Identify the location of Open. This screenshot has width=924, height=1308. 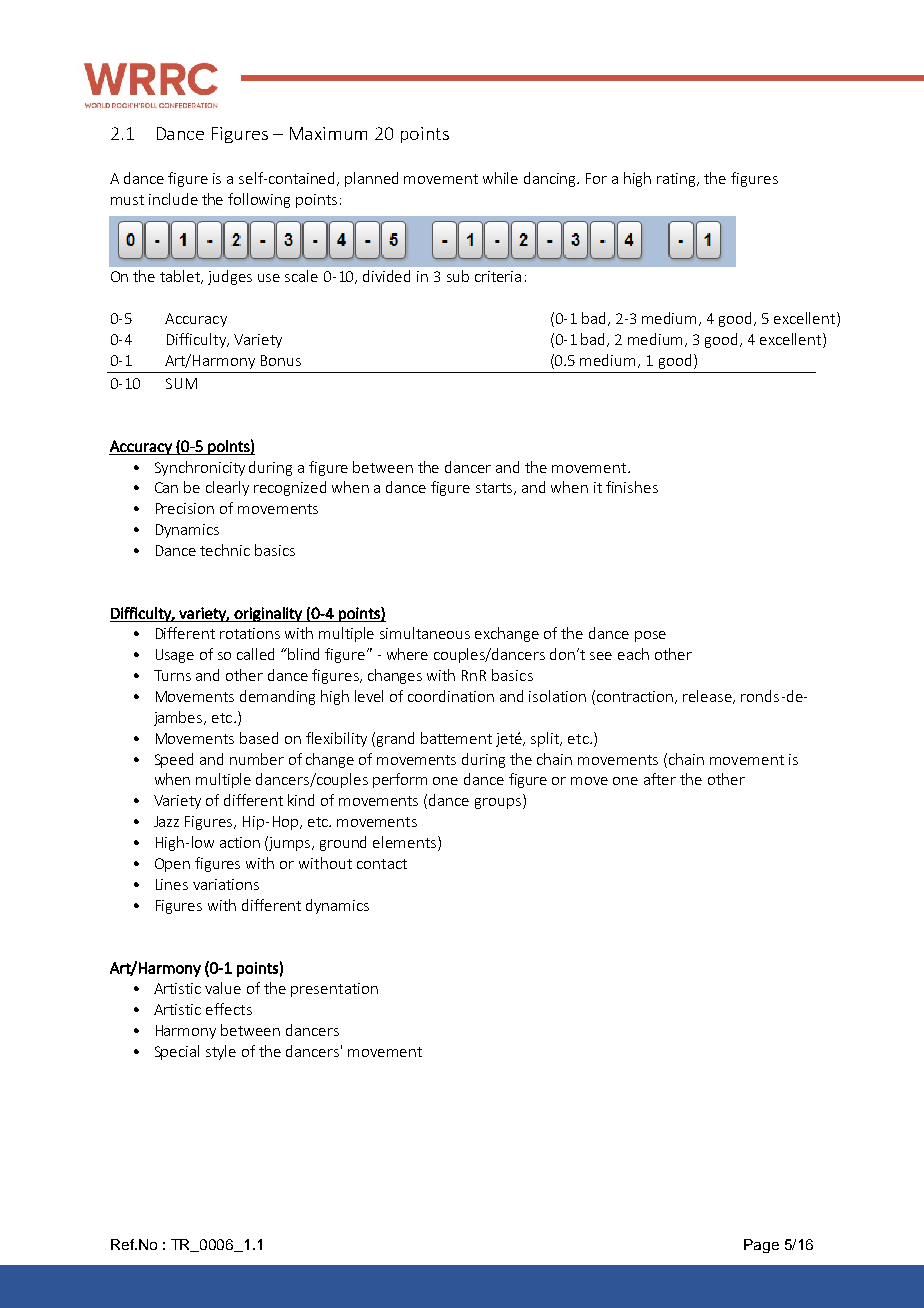
(172, 865).
